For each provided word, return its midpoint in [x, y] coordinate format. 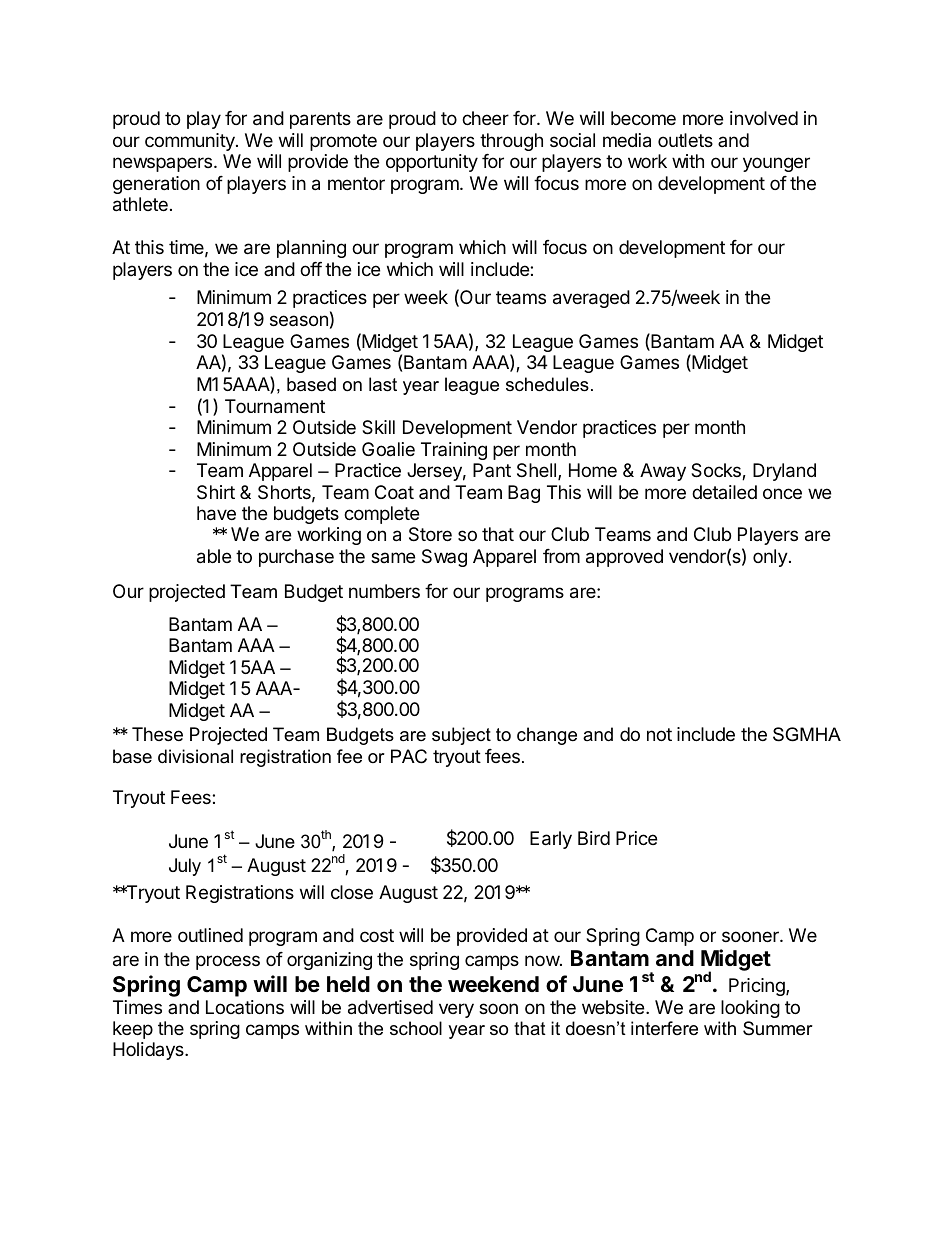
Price [636, 838]
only [770, 558]
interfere [664, 1028]
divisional [195, 756]
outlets [685, 140]
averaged [591, 299]
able [214, 556]
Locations [245, 1007]
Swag [444, 558]
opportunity [432, 163]
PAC [409, 756]
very [456, 1010]
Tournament [275, 406]
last [383, 384]
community [191, 142]
